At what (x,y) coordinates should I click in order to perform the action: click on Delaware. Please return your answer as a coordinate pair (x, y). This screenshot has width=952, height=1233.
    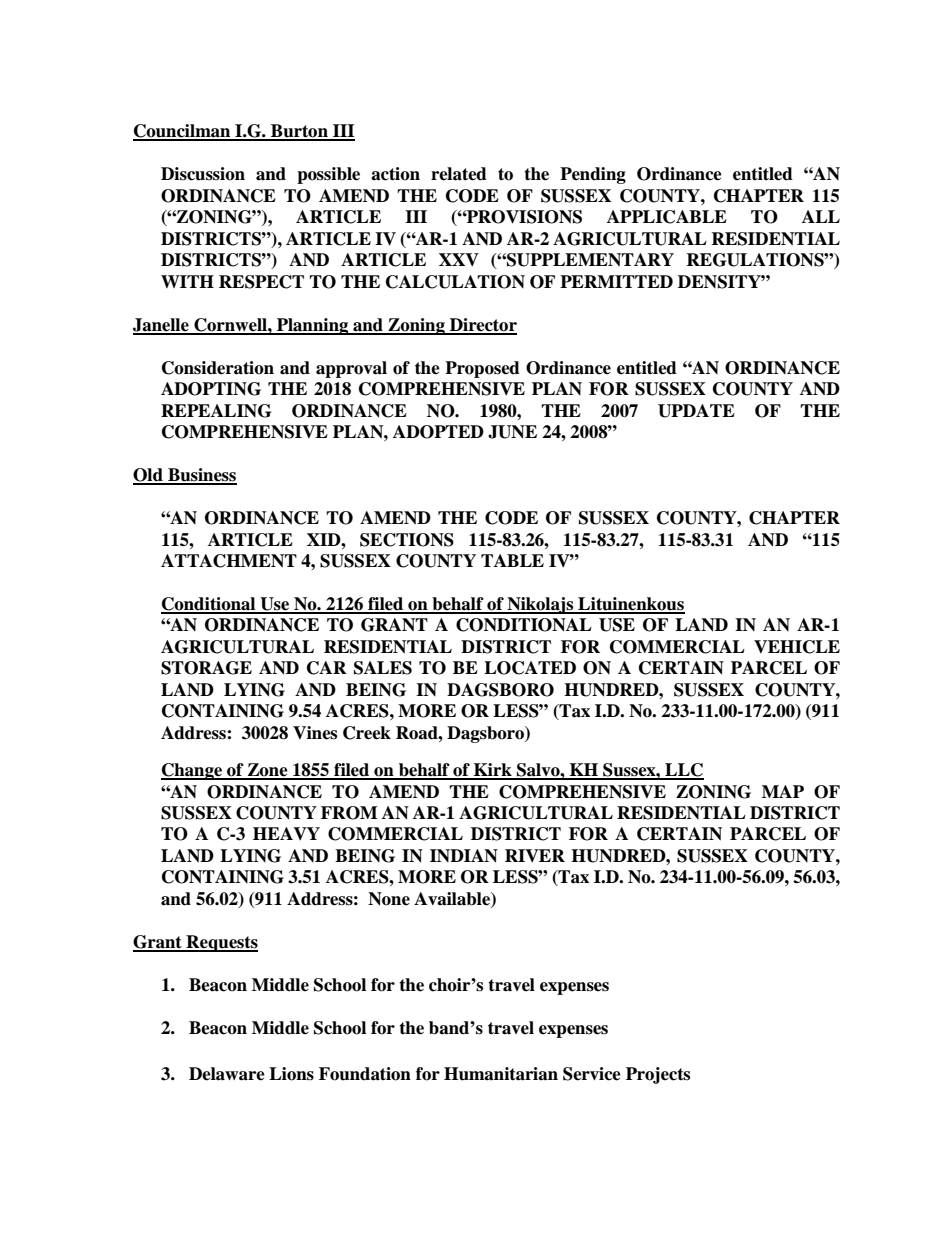
    Looking at the image, I should click on (227, 1074).
